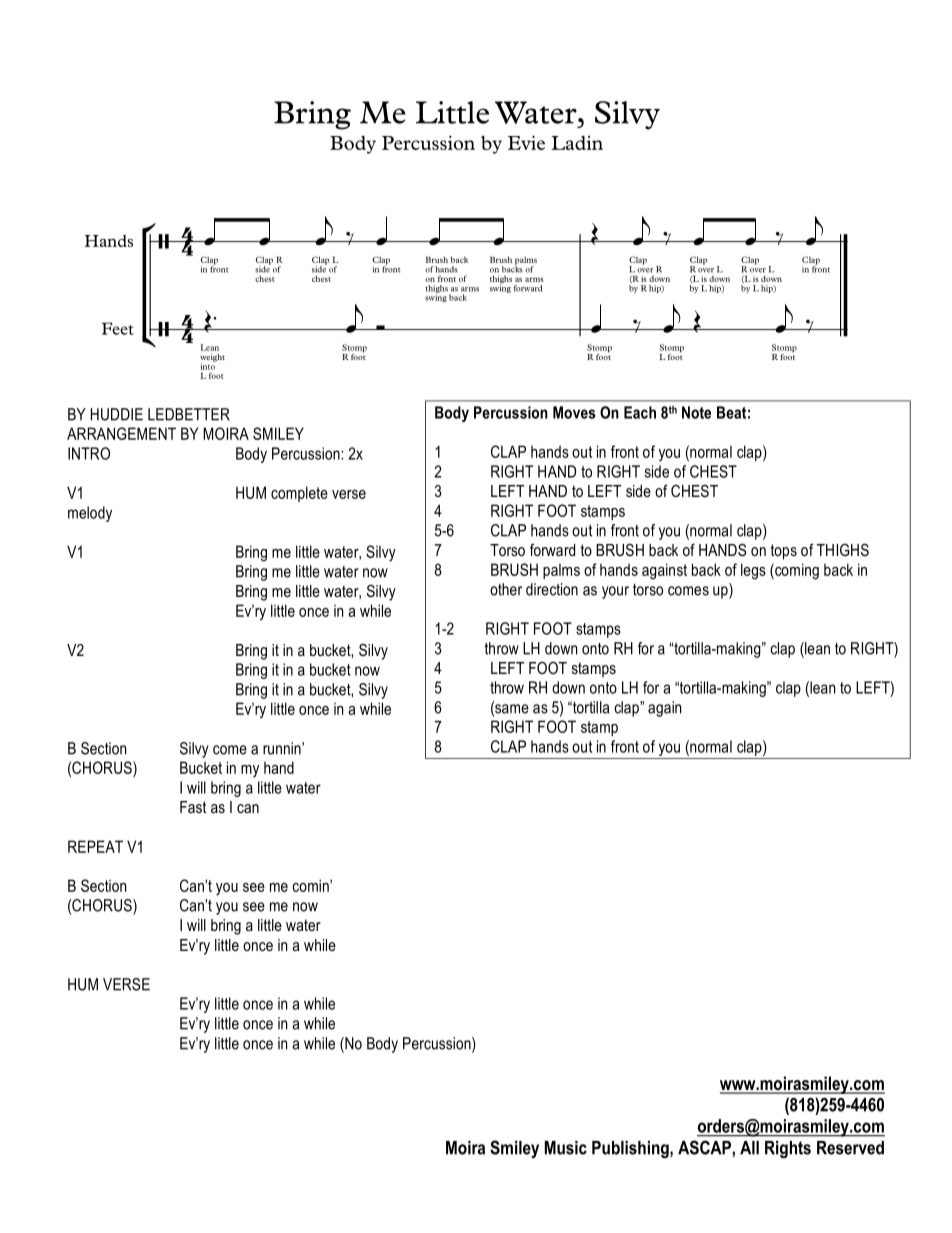 This image has height=1233, width=952. Describe the element at coordinates (189, 414) in the image. I see `LEDBETTER` at that location.
